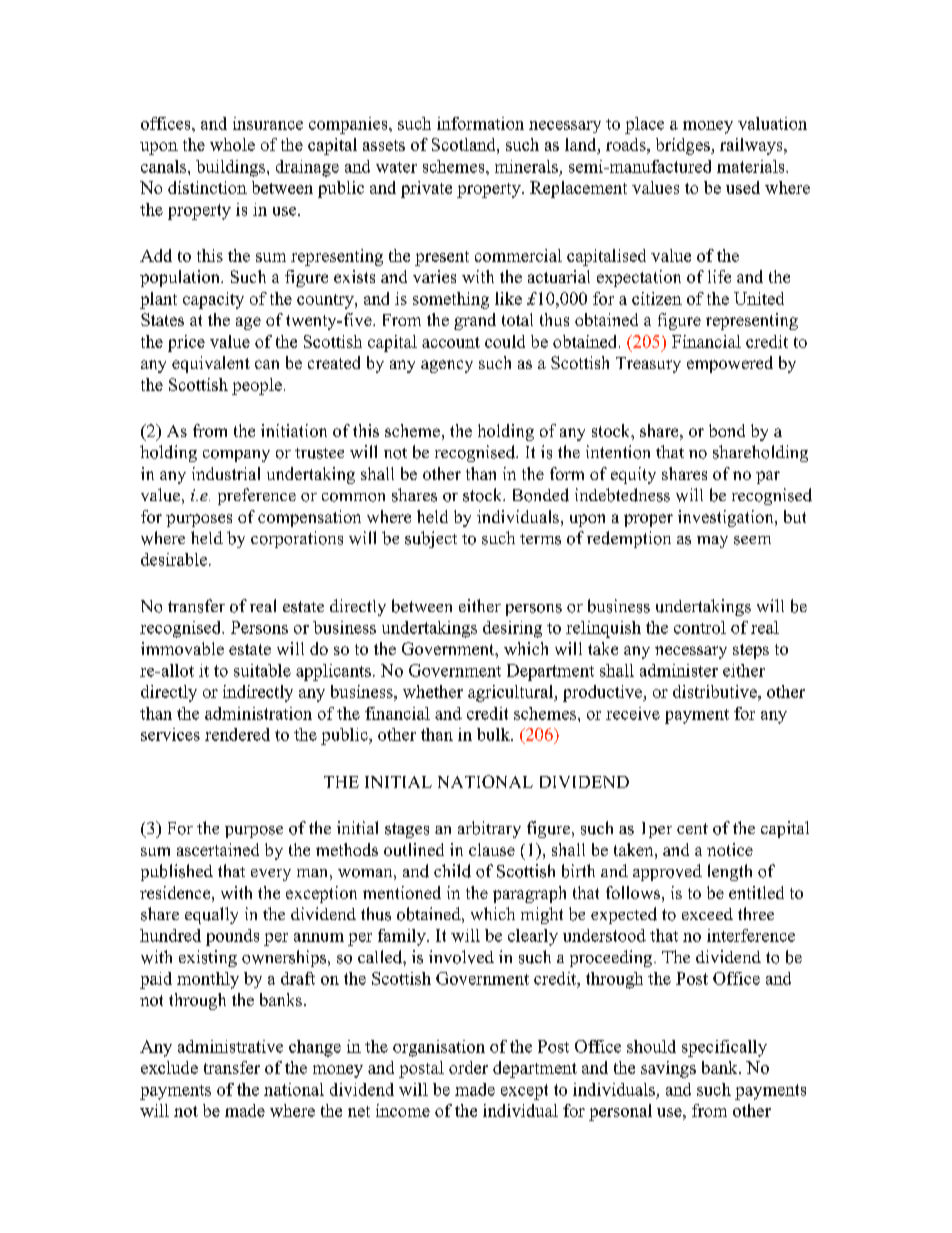 The width and height of the page is (952, 1233). Describe the element at coordinates (684, 146) in the page. I see `bridges` at that location.
